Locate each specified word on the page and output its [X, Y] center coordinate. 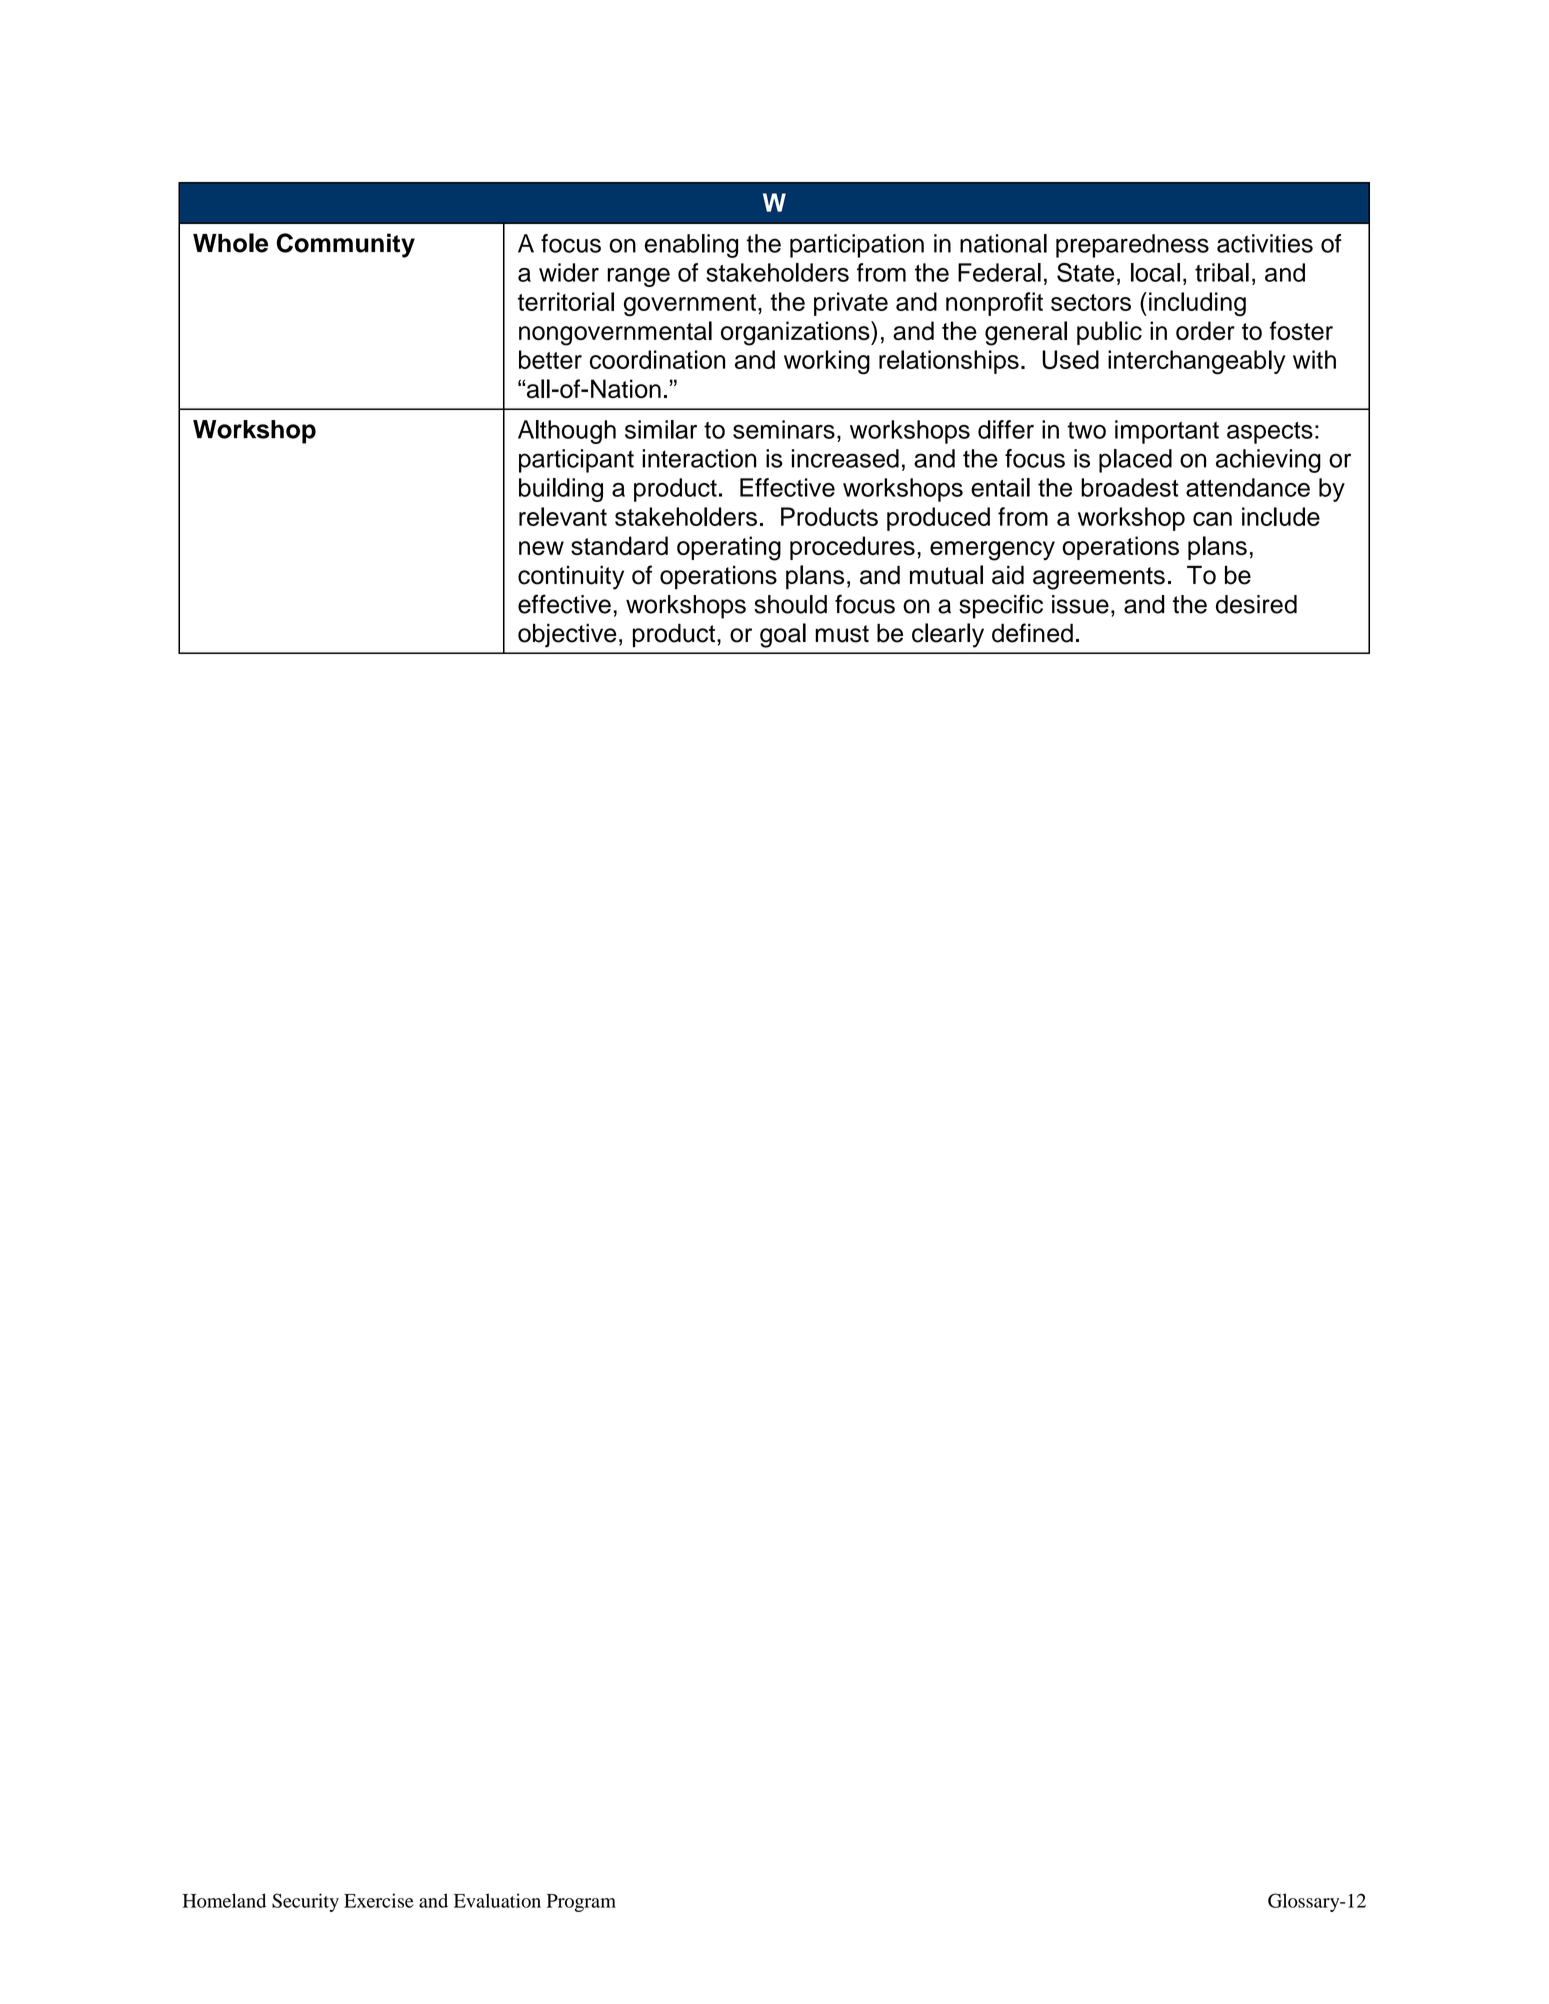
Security [305, 1902]
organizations [796, 333]
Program [581, 1903]
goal [783, 635]
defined [1032, 633]
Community [346, 245]
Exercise [379, 1900]
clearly [948, 635]
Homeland [224, 1900]
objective [567, 635]
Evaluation [497, 1900]
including [1197, 304]
